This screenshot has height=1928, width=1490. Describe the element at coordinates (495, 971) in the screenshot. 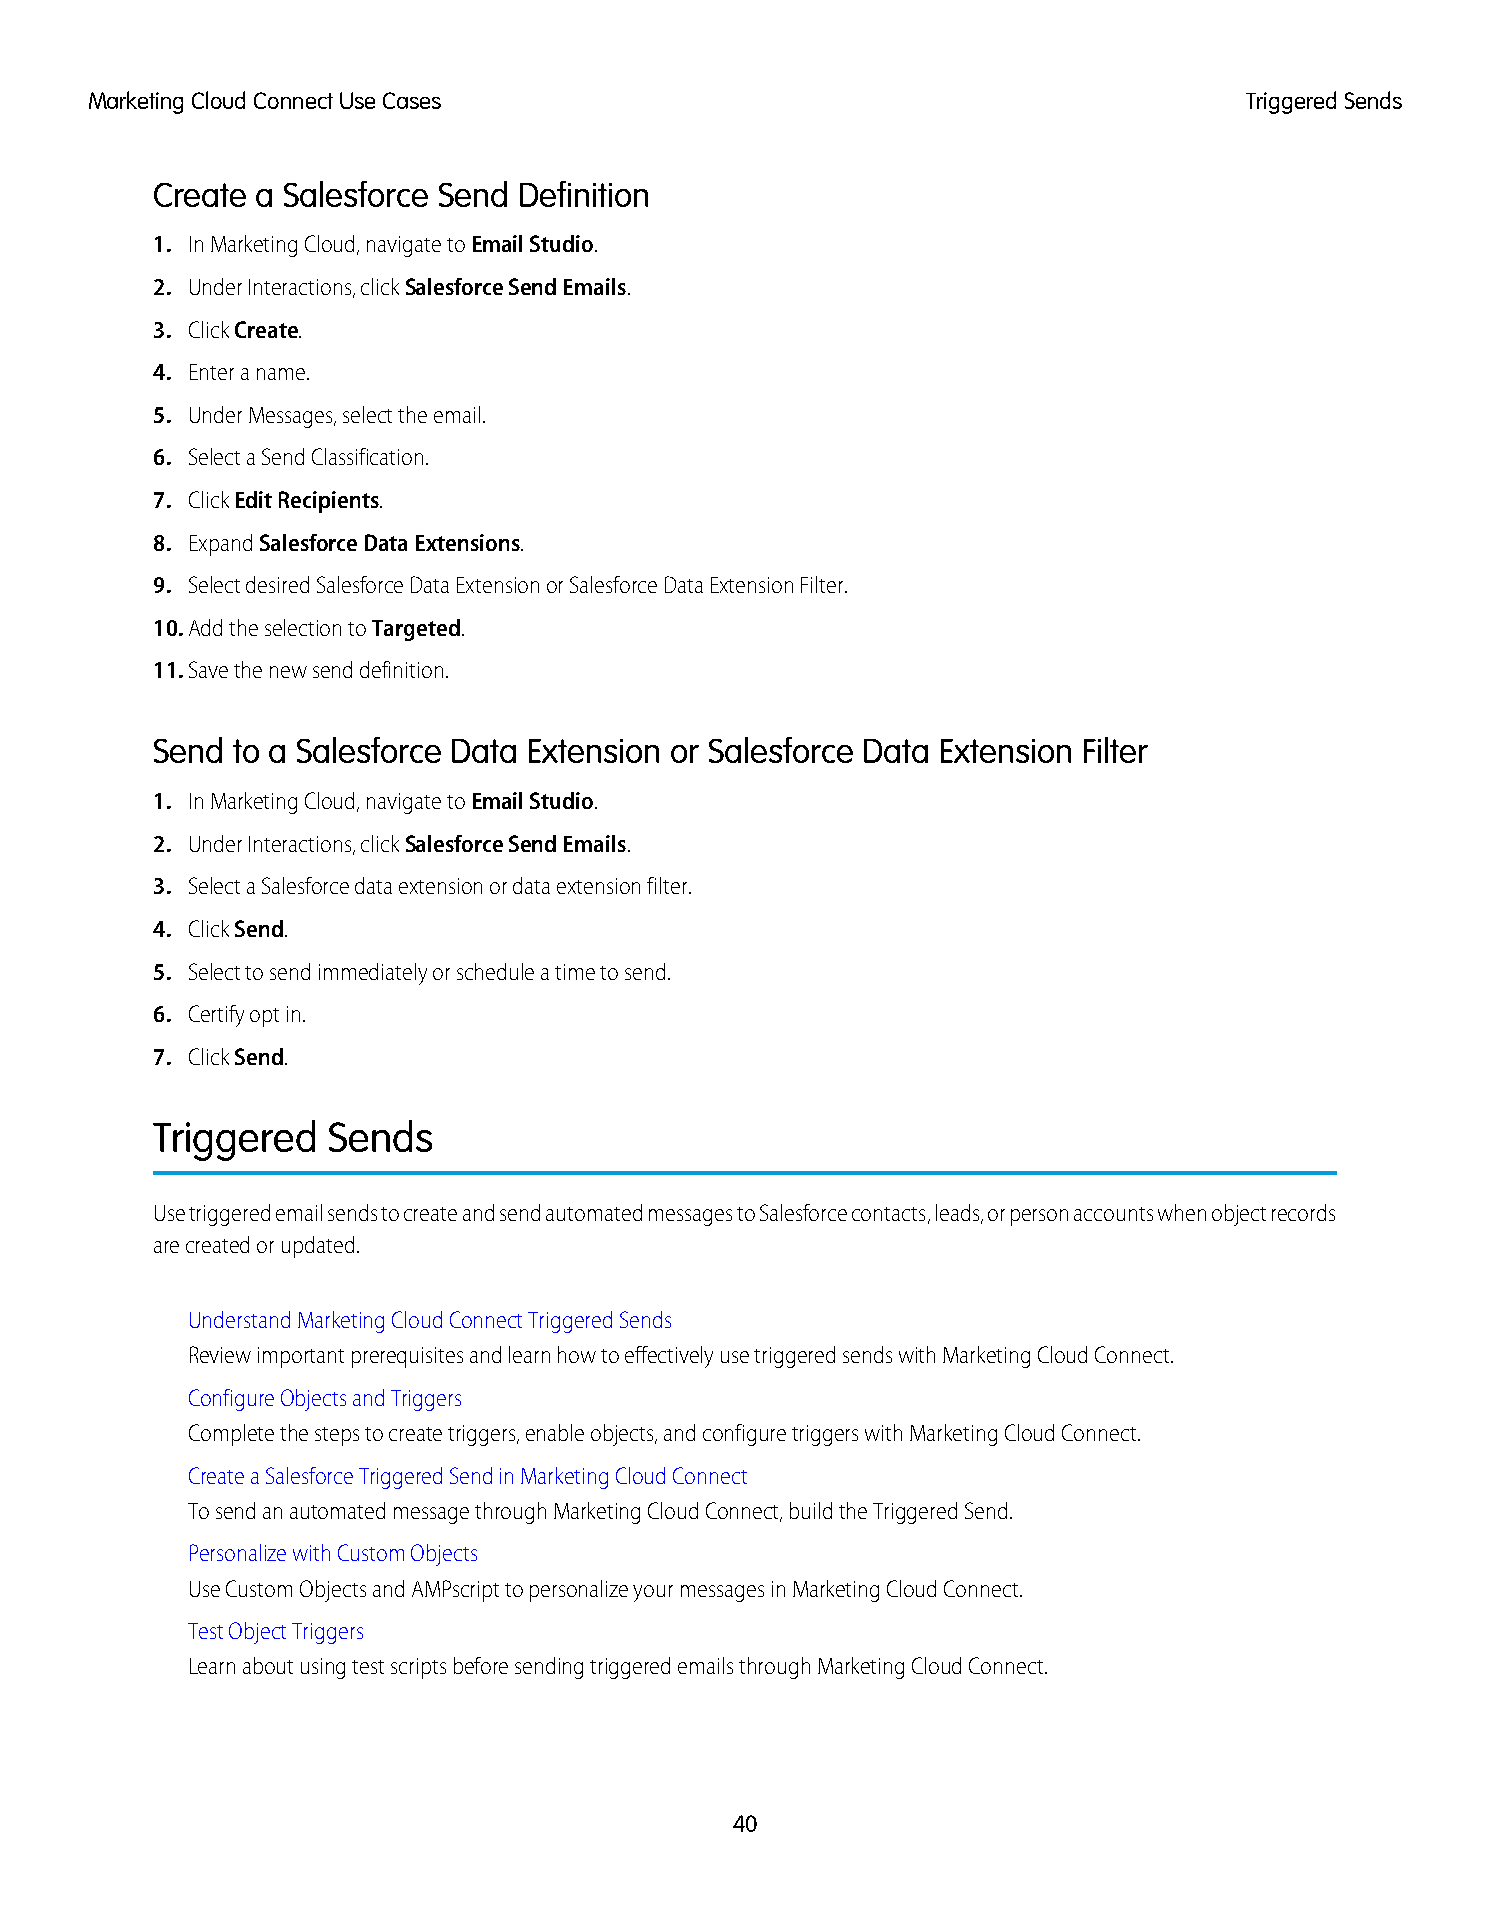

I see `schedule` at that location.
